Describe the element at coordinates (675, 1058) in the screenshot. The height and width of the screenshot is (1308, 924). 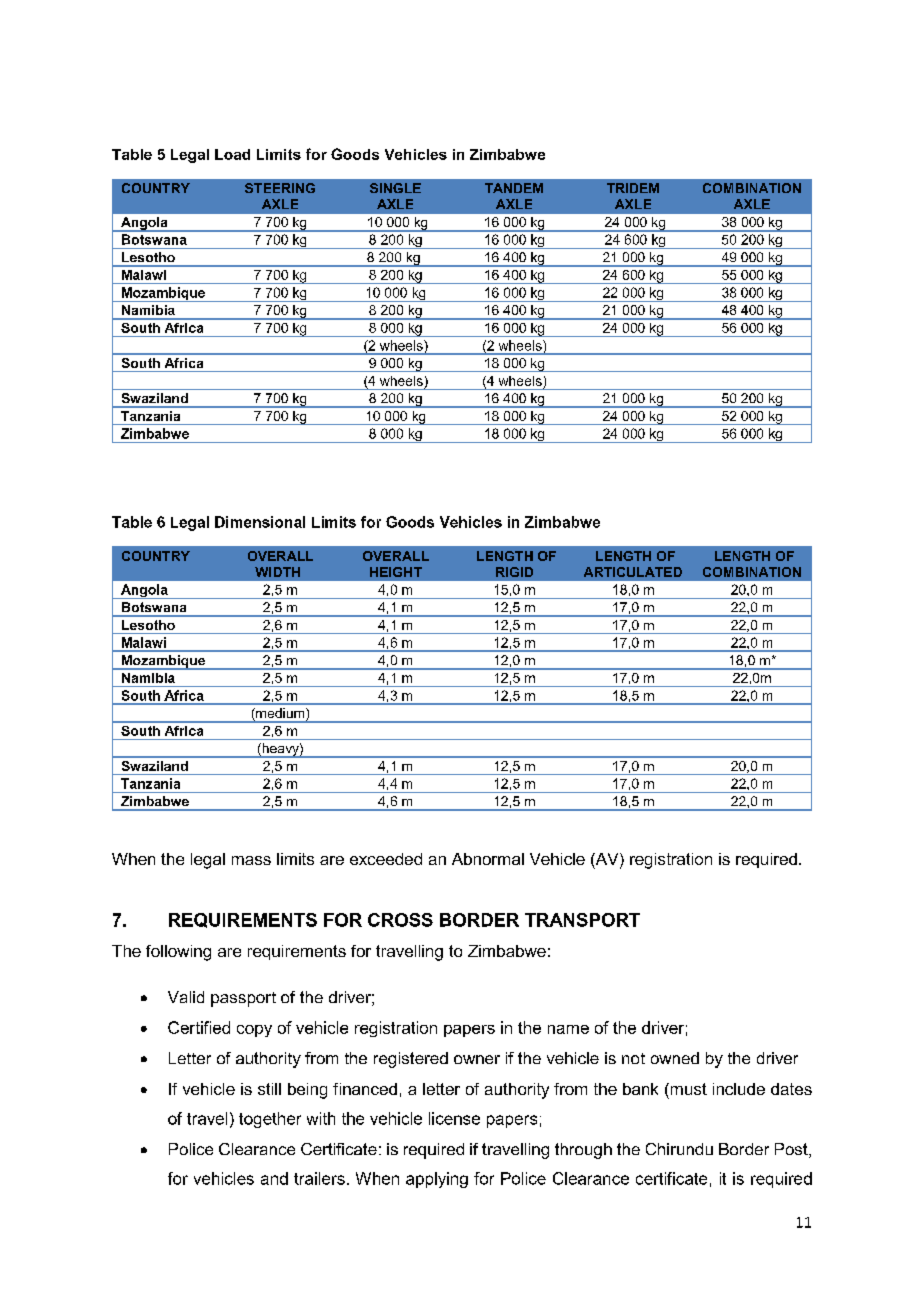
I see `owned` at that location.
